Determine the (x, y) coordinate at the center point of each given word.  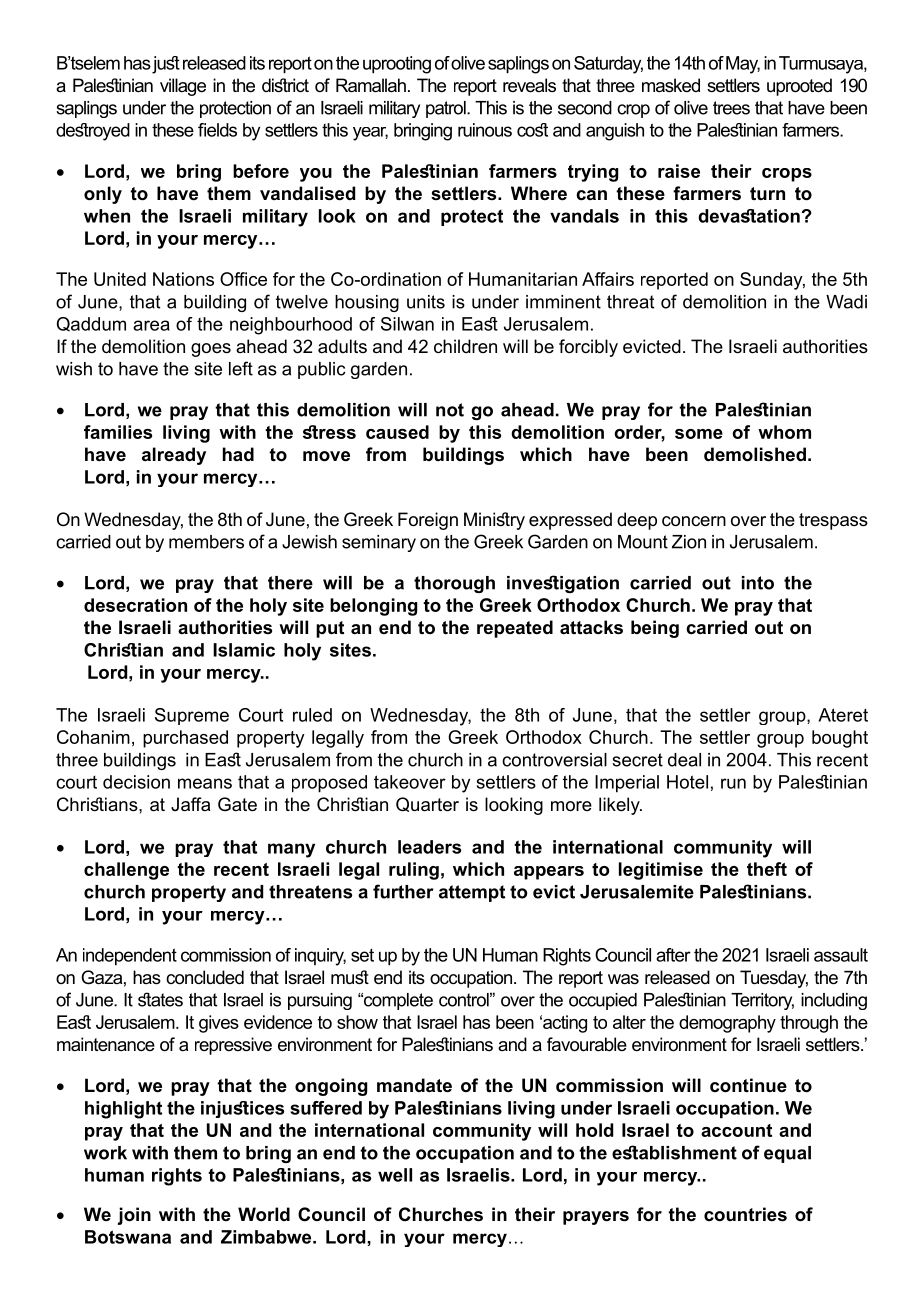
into (758, 583)
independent (130, 957)
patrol (447, 109)
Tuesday (774, 979)
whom (784, 432)
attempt (472, 893)
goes (211, 350)
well (395, 1175)
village (183, 87)
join (134, 1216)
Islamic (244, 650)
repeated (515, 629)
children (465, 346)
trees (731, 108)
